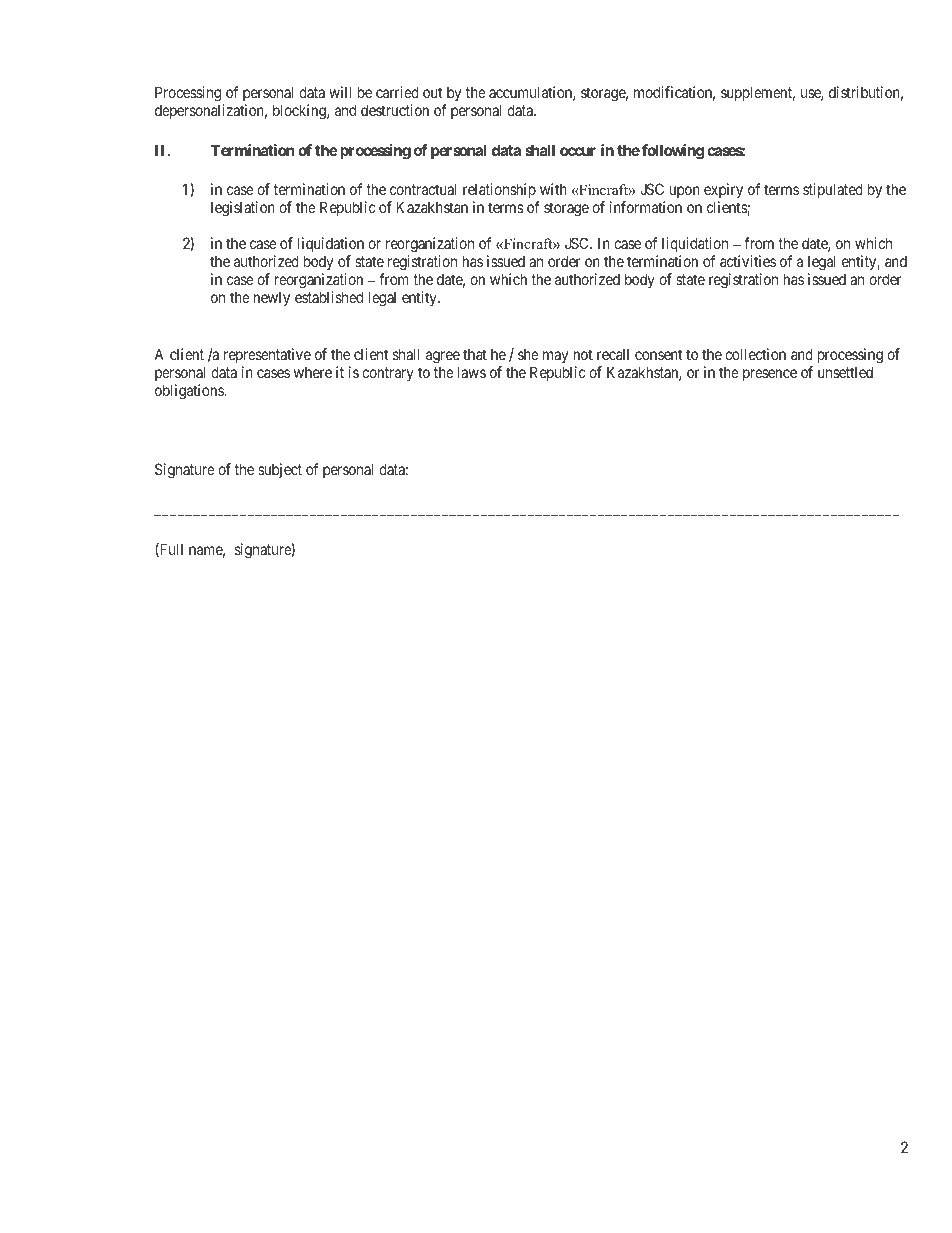  Describe the element at coordinates (280, 470) in the page. I see `subject` at that location.
